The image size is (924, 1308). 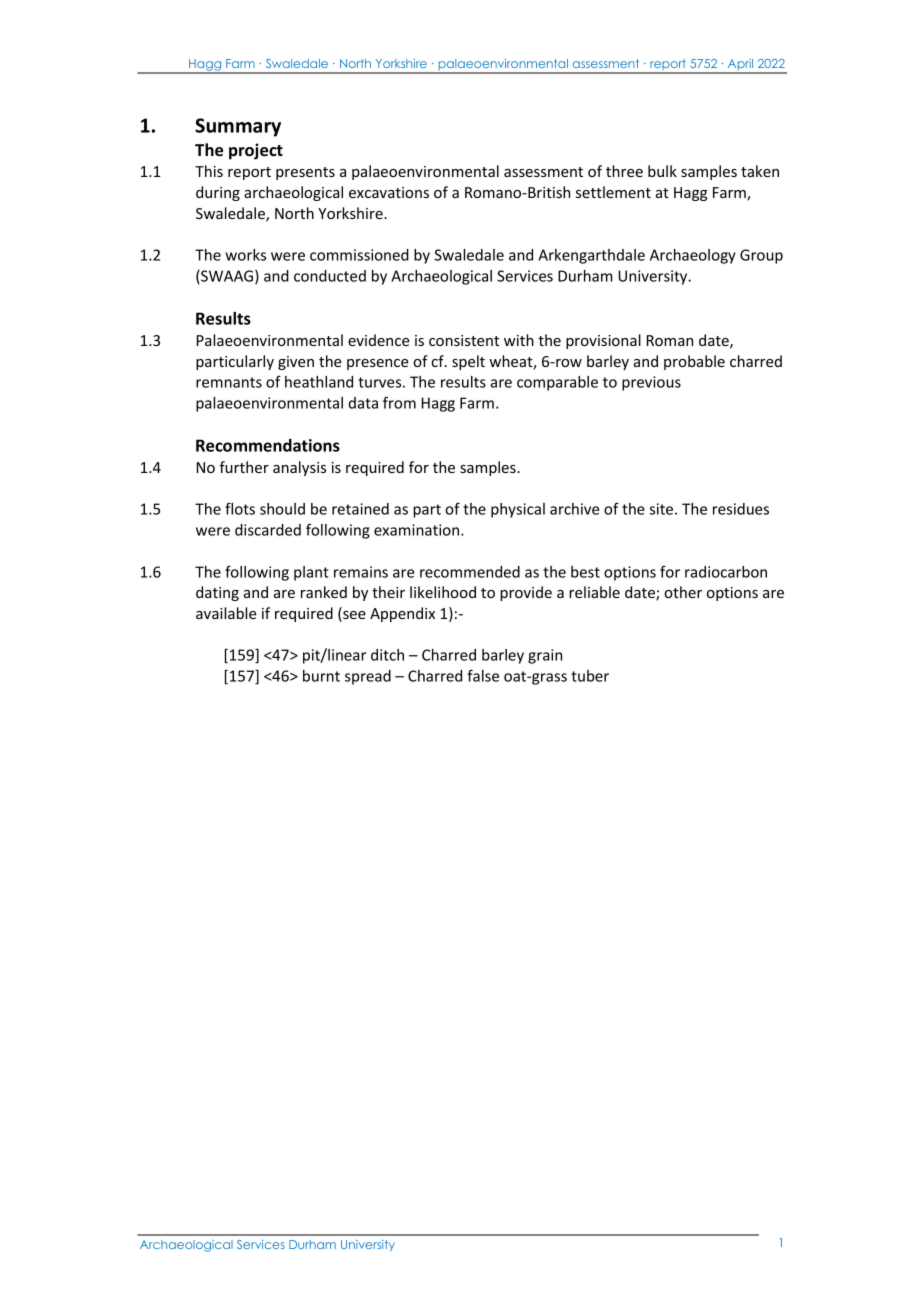 What do you see at coordinates (624, 171) in the document?
I see `three` at bounding box center [624, 171].
